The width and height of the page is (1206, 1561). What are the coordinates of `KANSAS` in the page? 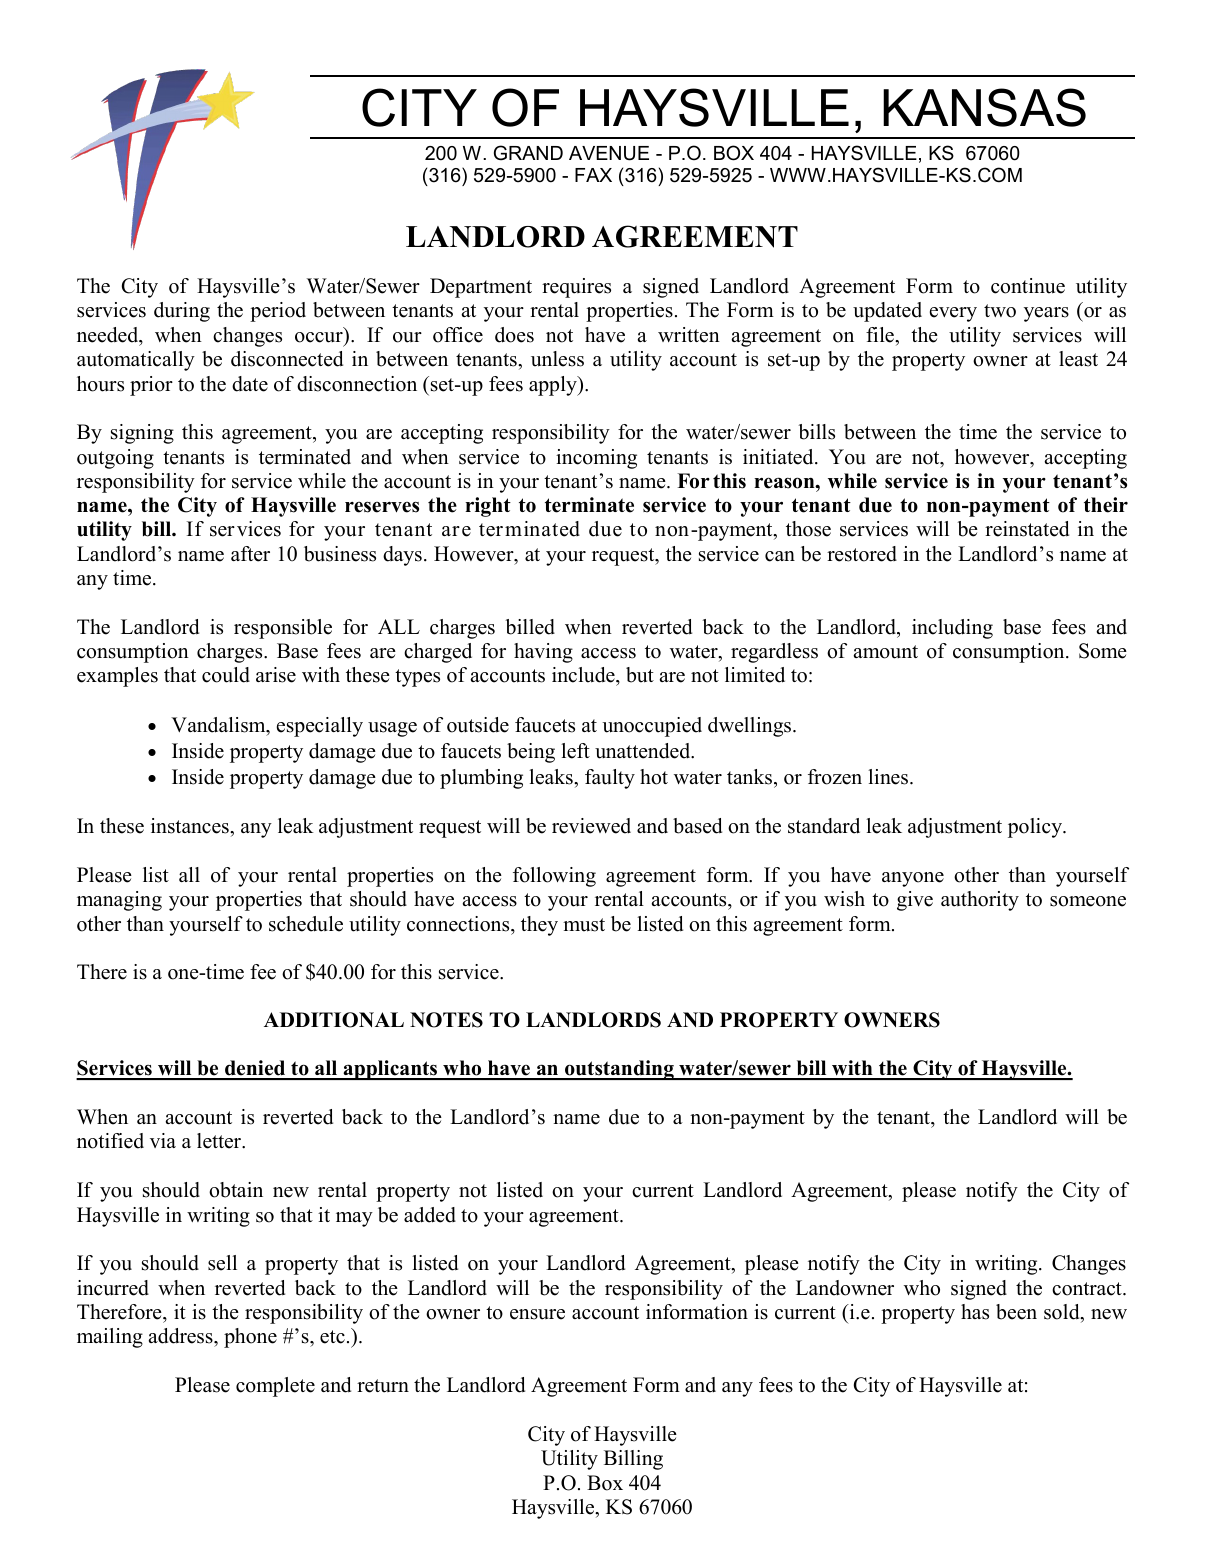 It's located at (984, 107).
